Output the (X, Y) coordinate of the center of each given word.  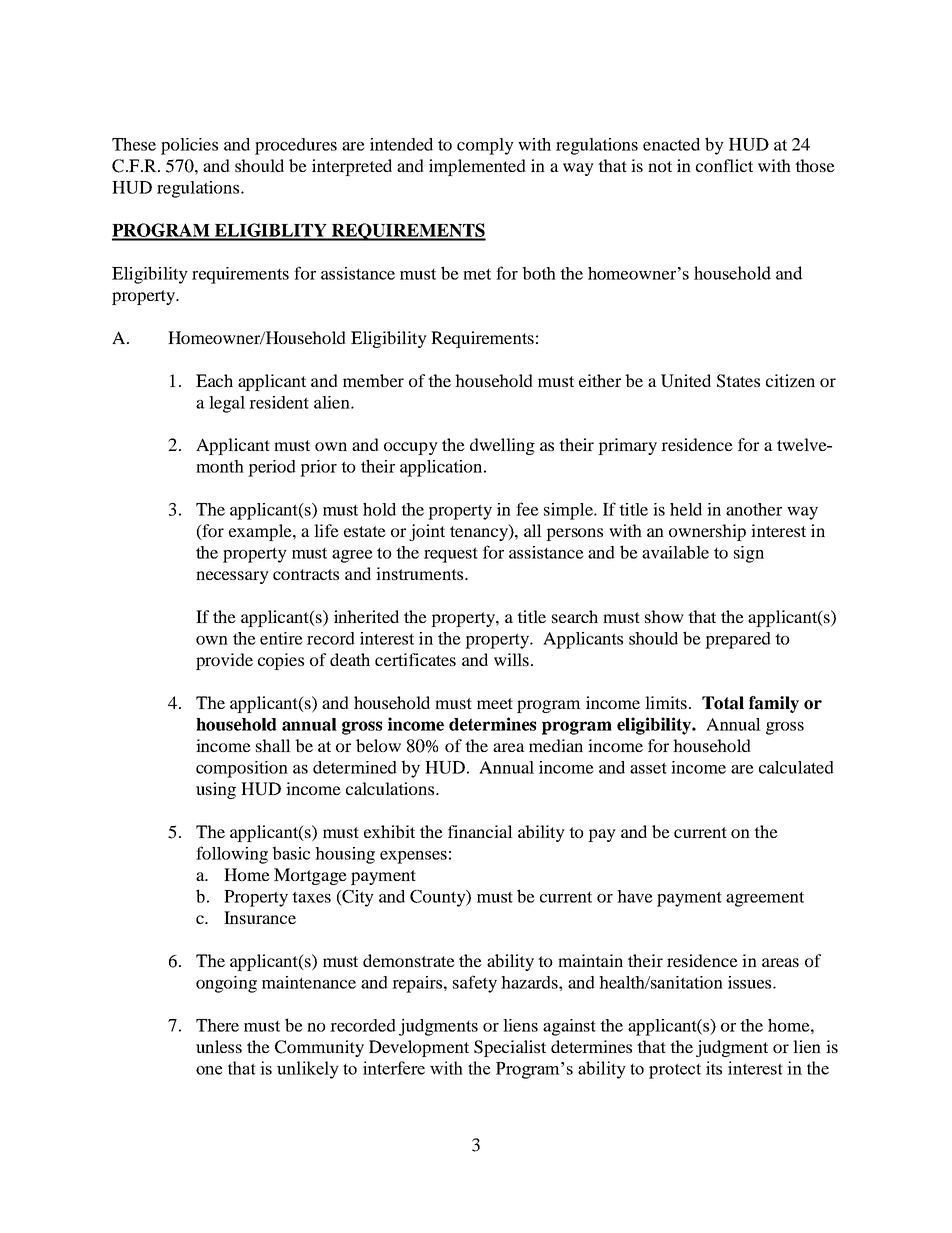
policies (189, 146)
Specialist (510, 1048)
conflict (724, 165)
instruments (421, 573)
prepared (738, 640)
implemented (477, 167)
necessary (232, 577)
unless (219, 1046)
